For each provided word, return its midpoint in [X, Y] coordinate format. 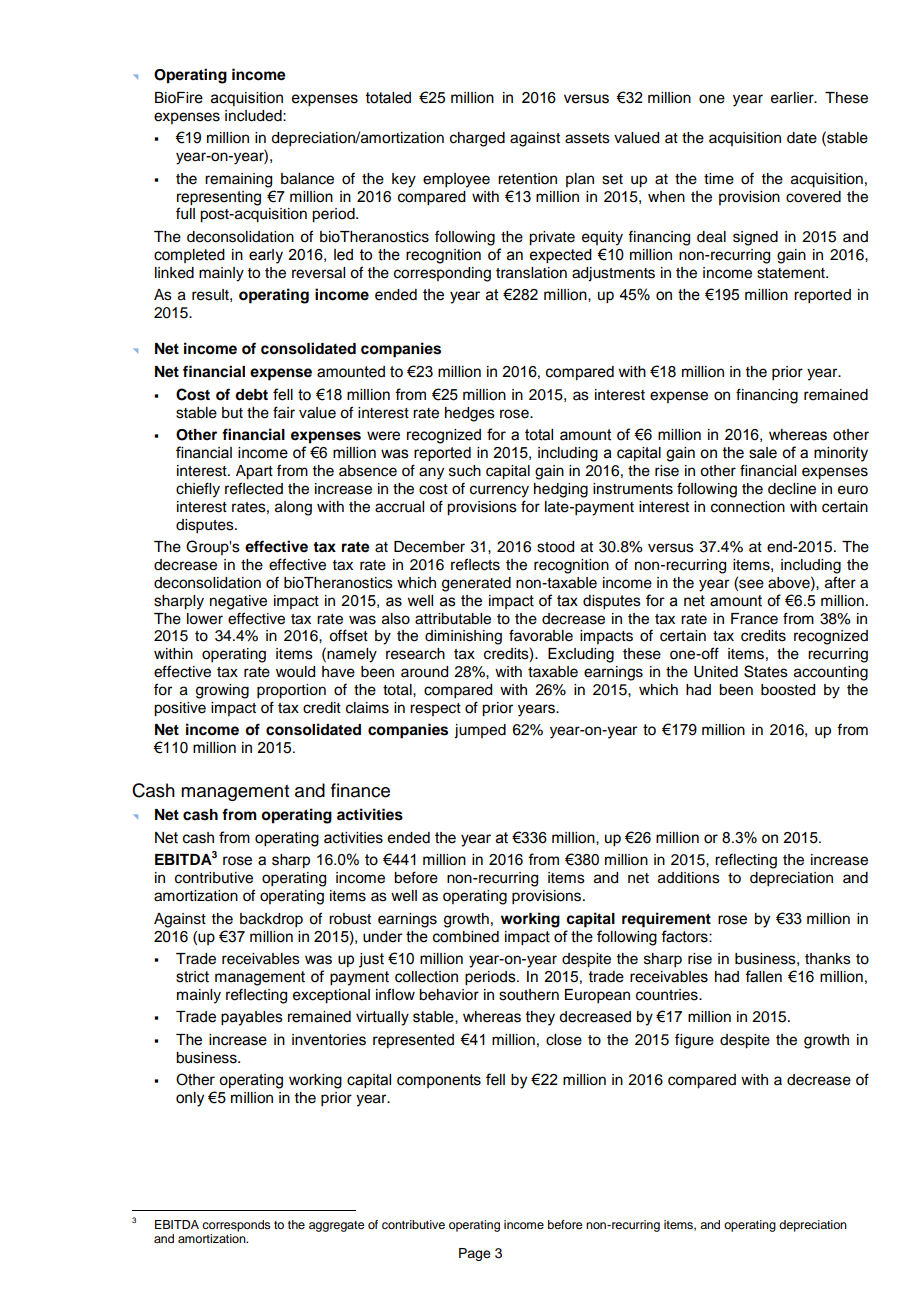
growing [222, 691]
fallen [763, 976]
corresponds [236, 1226]
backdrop [271, 920]
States [766, 671]
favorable [541, 635]
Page [475, 1254]
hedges [470, 414]
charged [477, 139]
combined [466, 937]
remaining [238, 180]
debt [251, 395]
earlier [793, 98]
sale [763, 453]
